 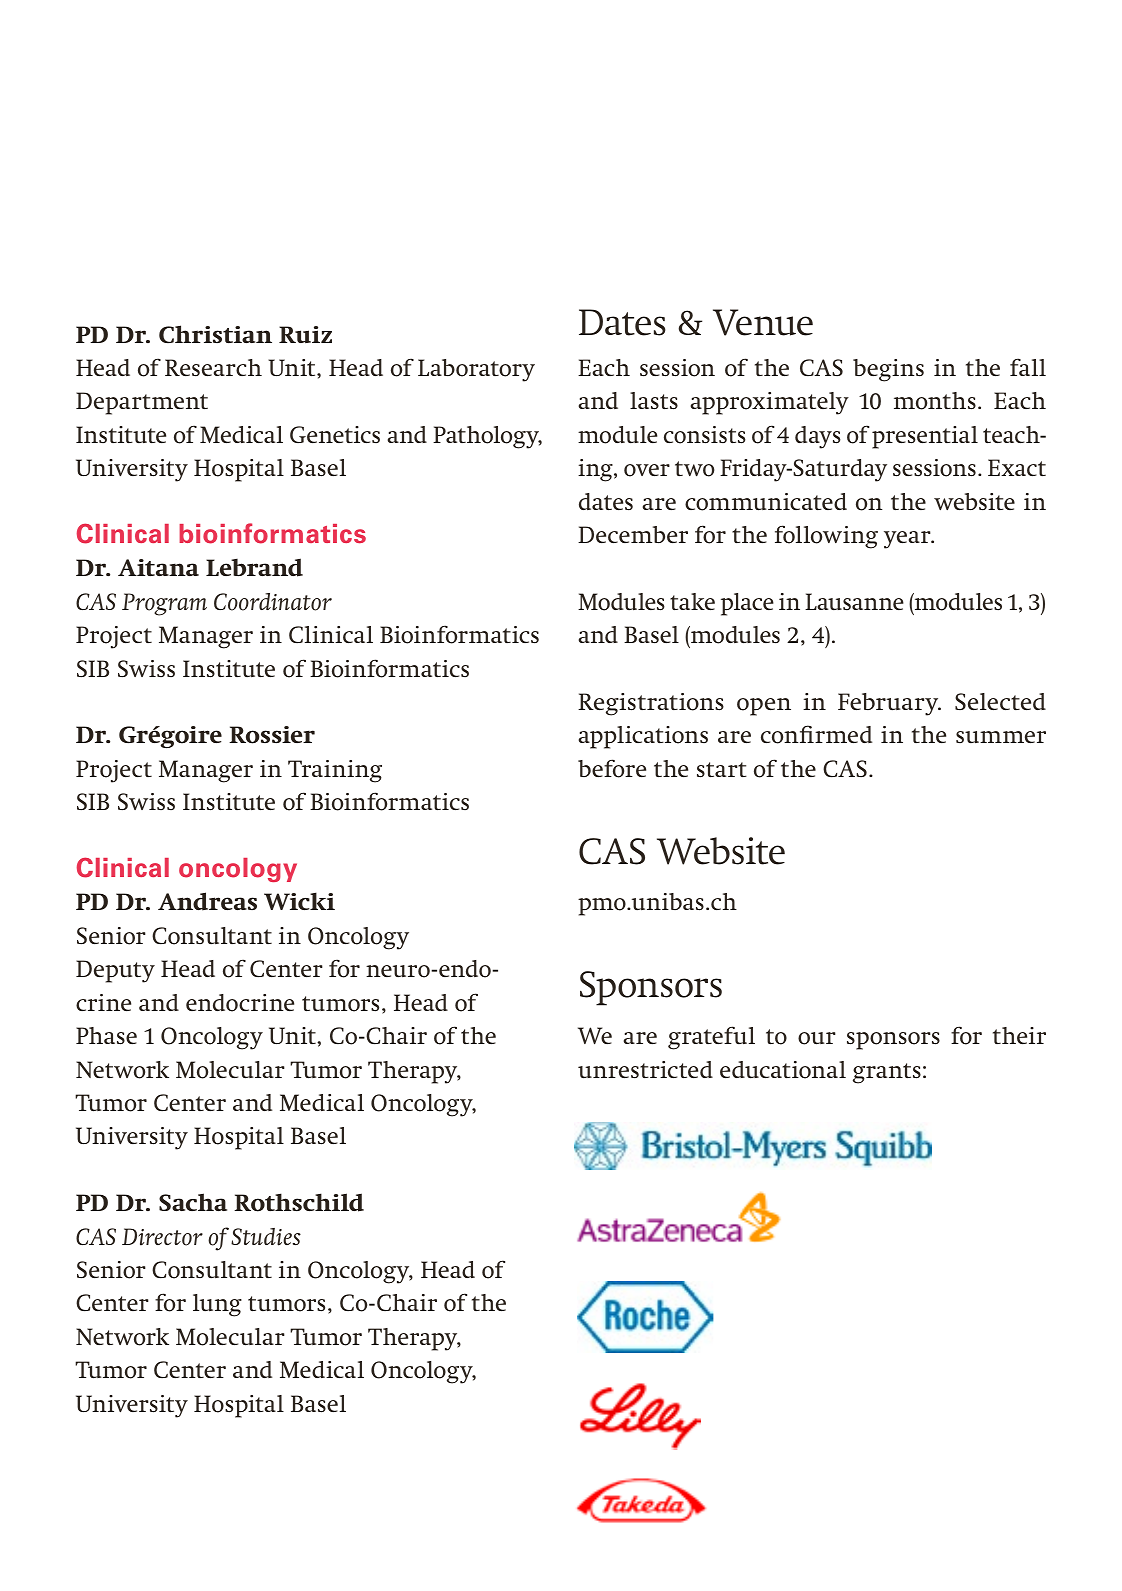 I want to click on year, so click(x=908, y=540).
